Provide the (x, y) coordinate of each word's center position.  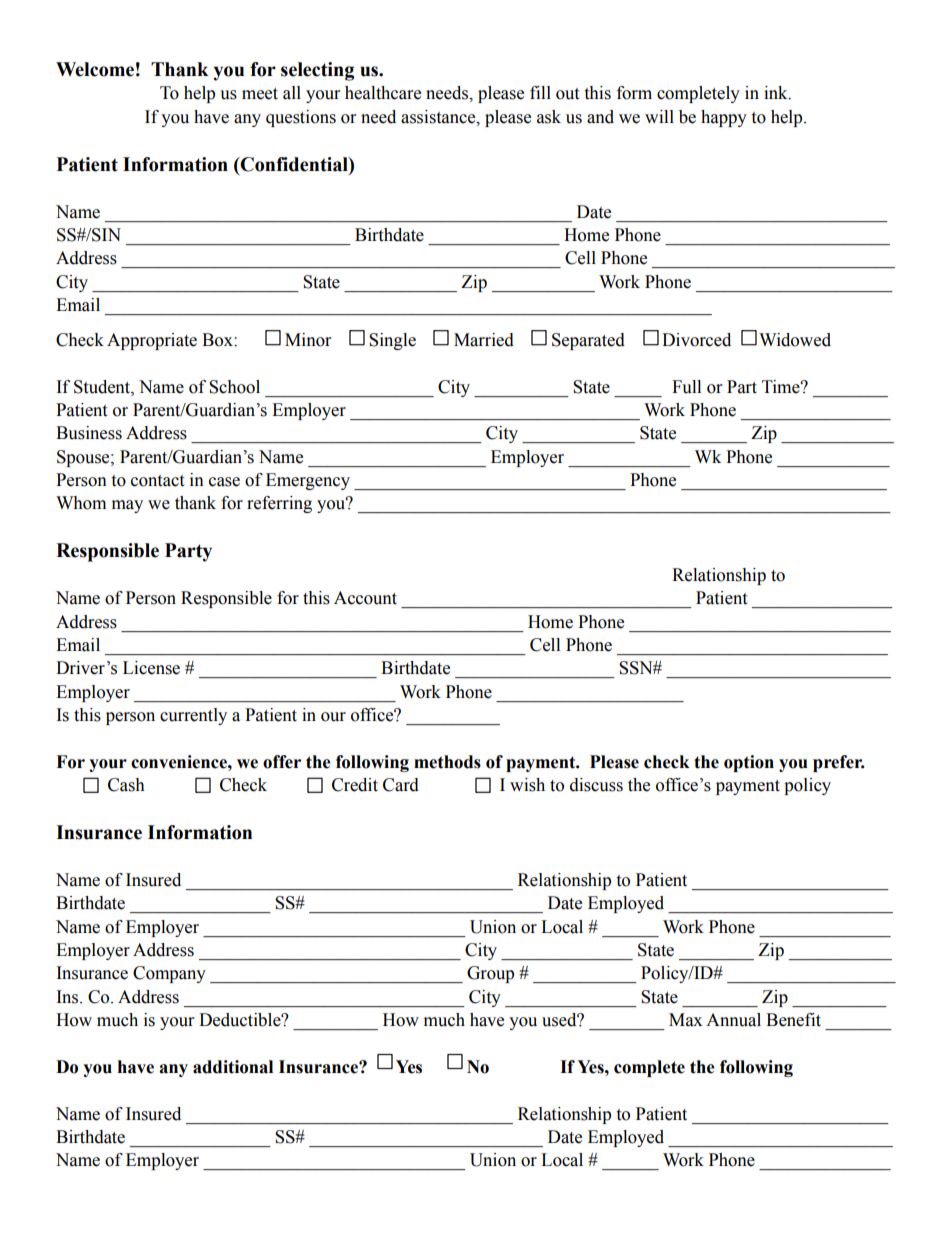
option (749, 763)
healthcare (383, 93)
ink (777, 93)
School (234, 387)
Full (686, 387)
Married (484, 340)
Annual (733, 1020)
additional (233, 1067)
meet (260, 94)
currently (193, 716)
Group (490, 974)
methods (447, 762)
